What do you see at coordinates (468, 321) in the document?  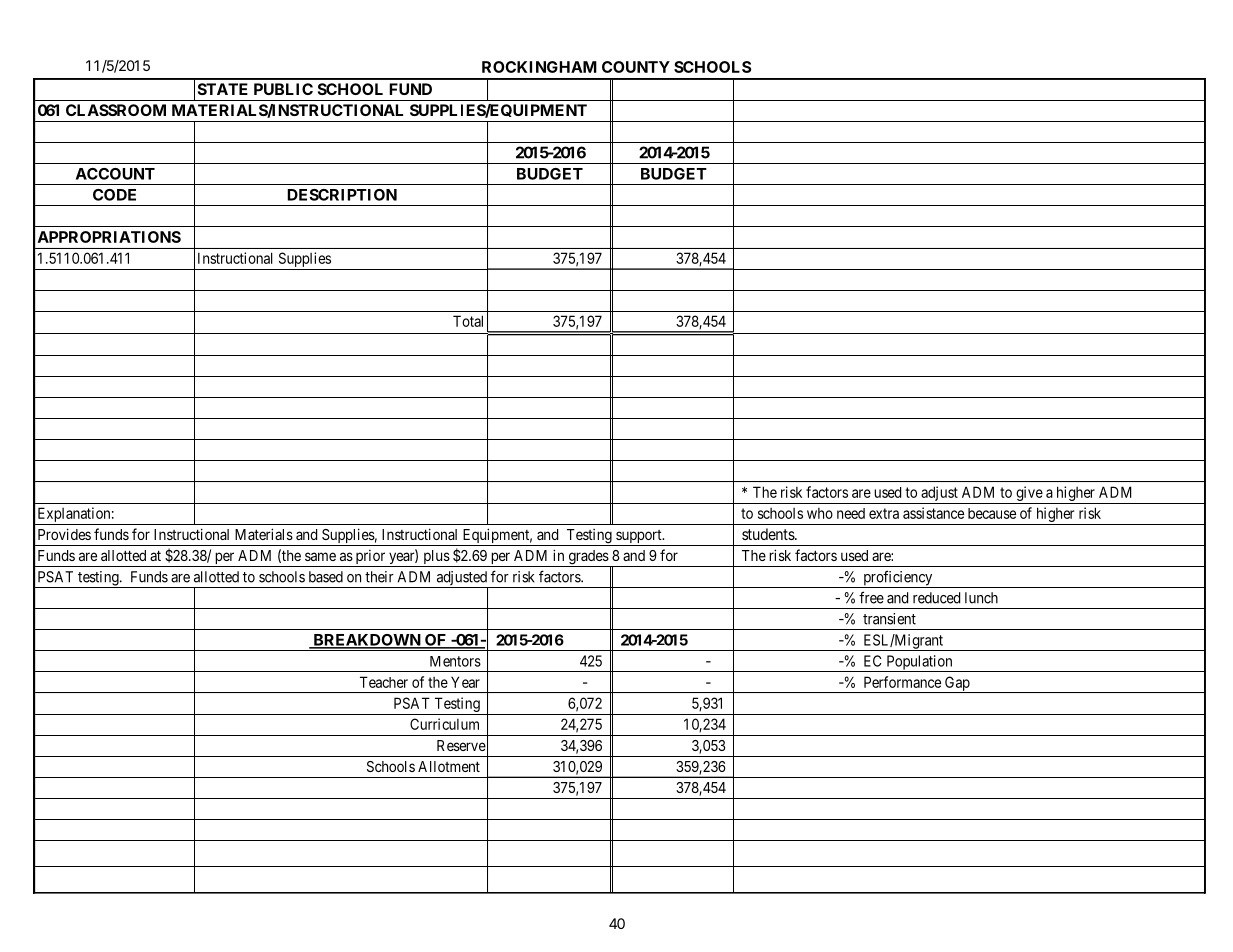 I see `Total` at bounding box center [468, 321].
